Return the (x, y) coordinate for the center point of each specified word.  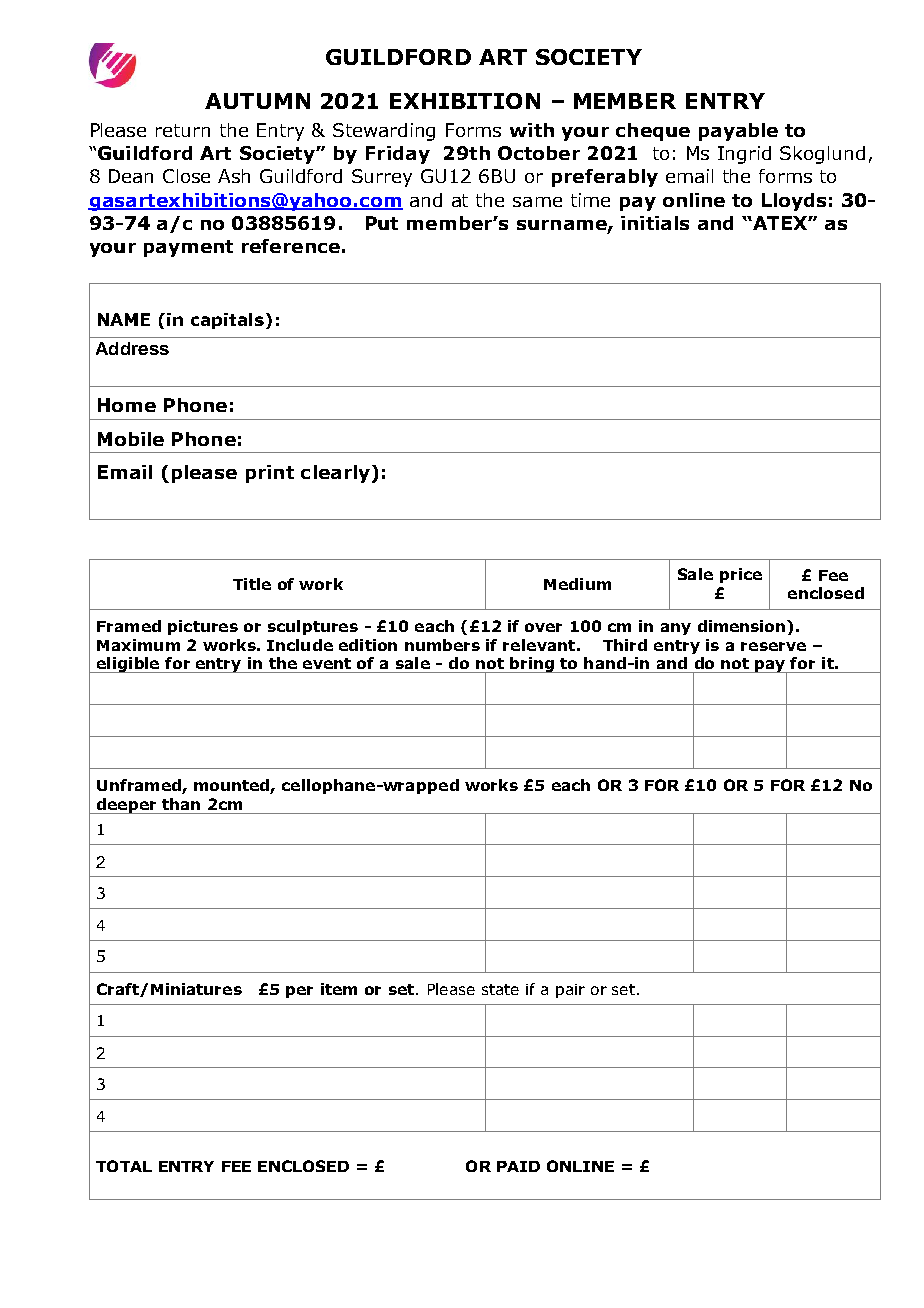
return (183, 130)
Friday (398, 155)
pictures (203, 627)
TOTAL (124, 1166)
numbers (442, 645)
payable (738, 132)
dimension (743, 626)
